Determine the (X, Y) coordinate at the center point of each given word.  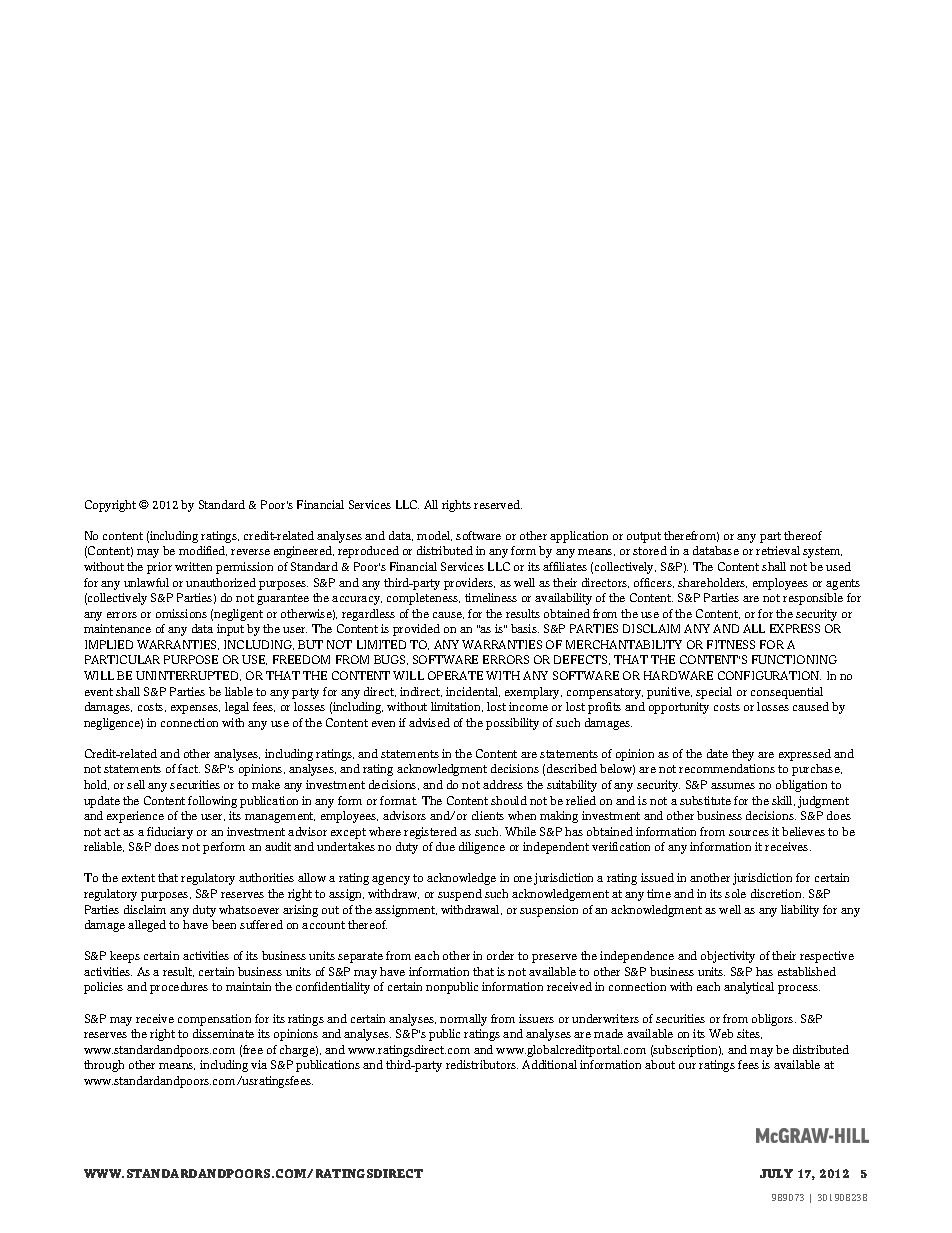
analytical (749, 988)
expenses (195, 709)
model (434, 536)
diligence (482, 848)
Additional (549, 1064)
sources (749, 833)
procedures (179, 988)
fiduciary (170, 833)
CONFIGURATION (769, 675)
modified (203, 551)
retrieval (778, 550)
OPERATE (455, 675)
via (259, 1064)
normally (463, 1020)
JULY (776, 1173)
